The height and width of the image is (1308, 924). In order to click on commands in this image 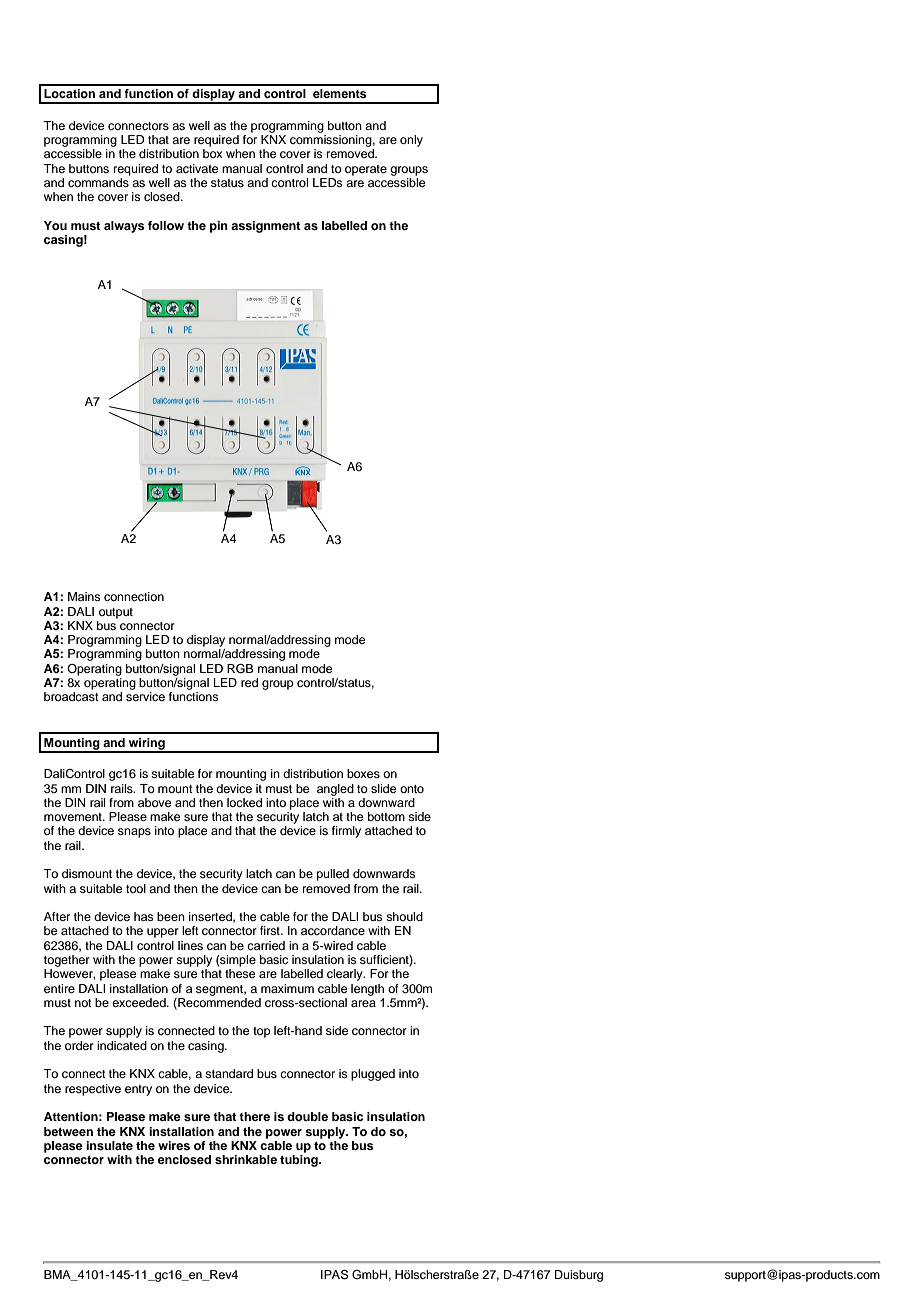, I will do `click(99, 181)`.
